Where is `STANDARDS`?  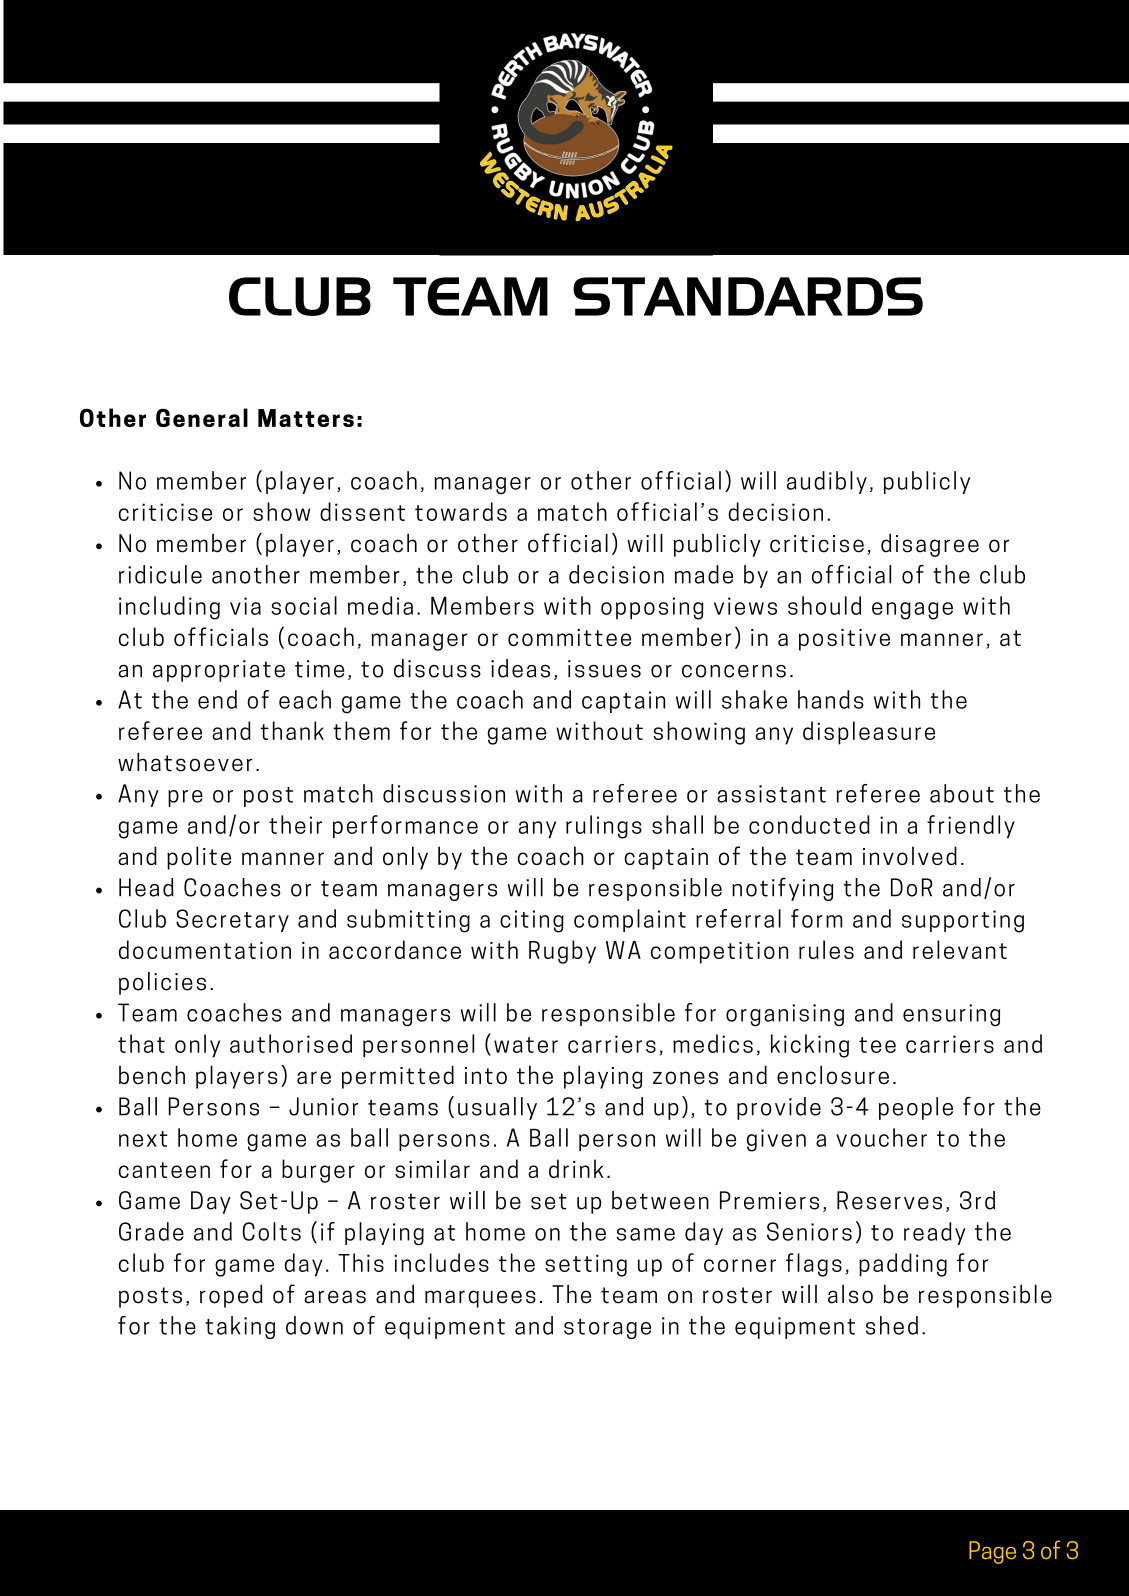 STANDARDS is located at coordinates (748, 296).
